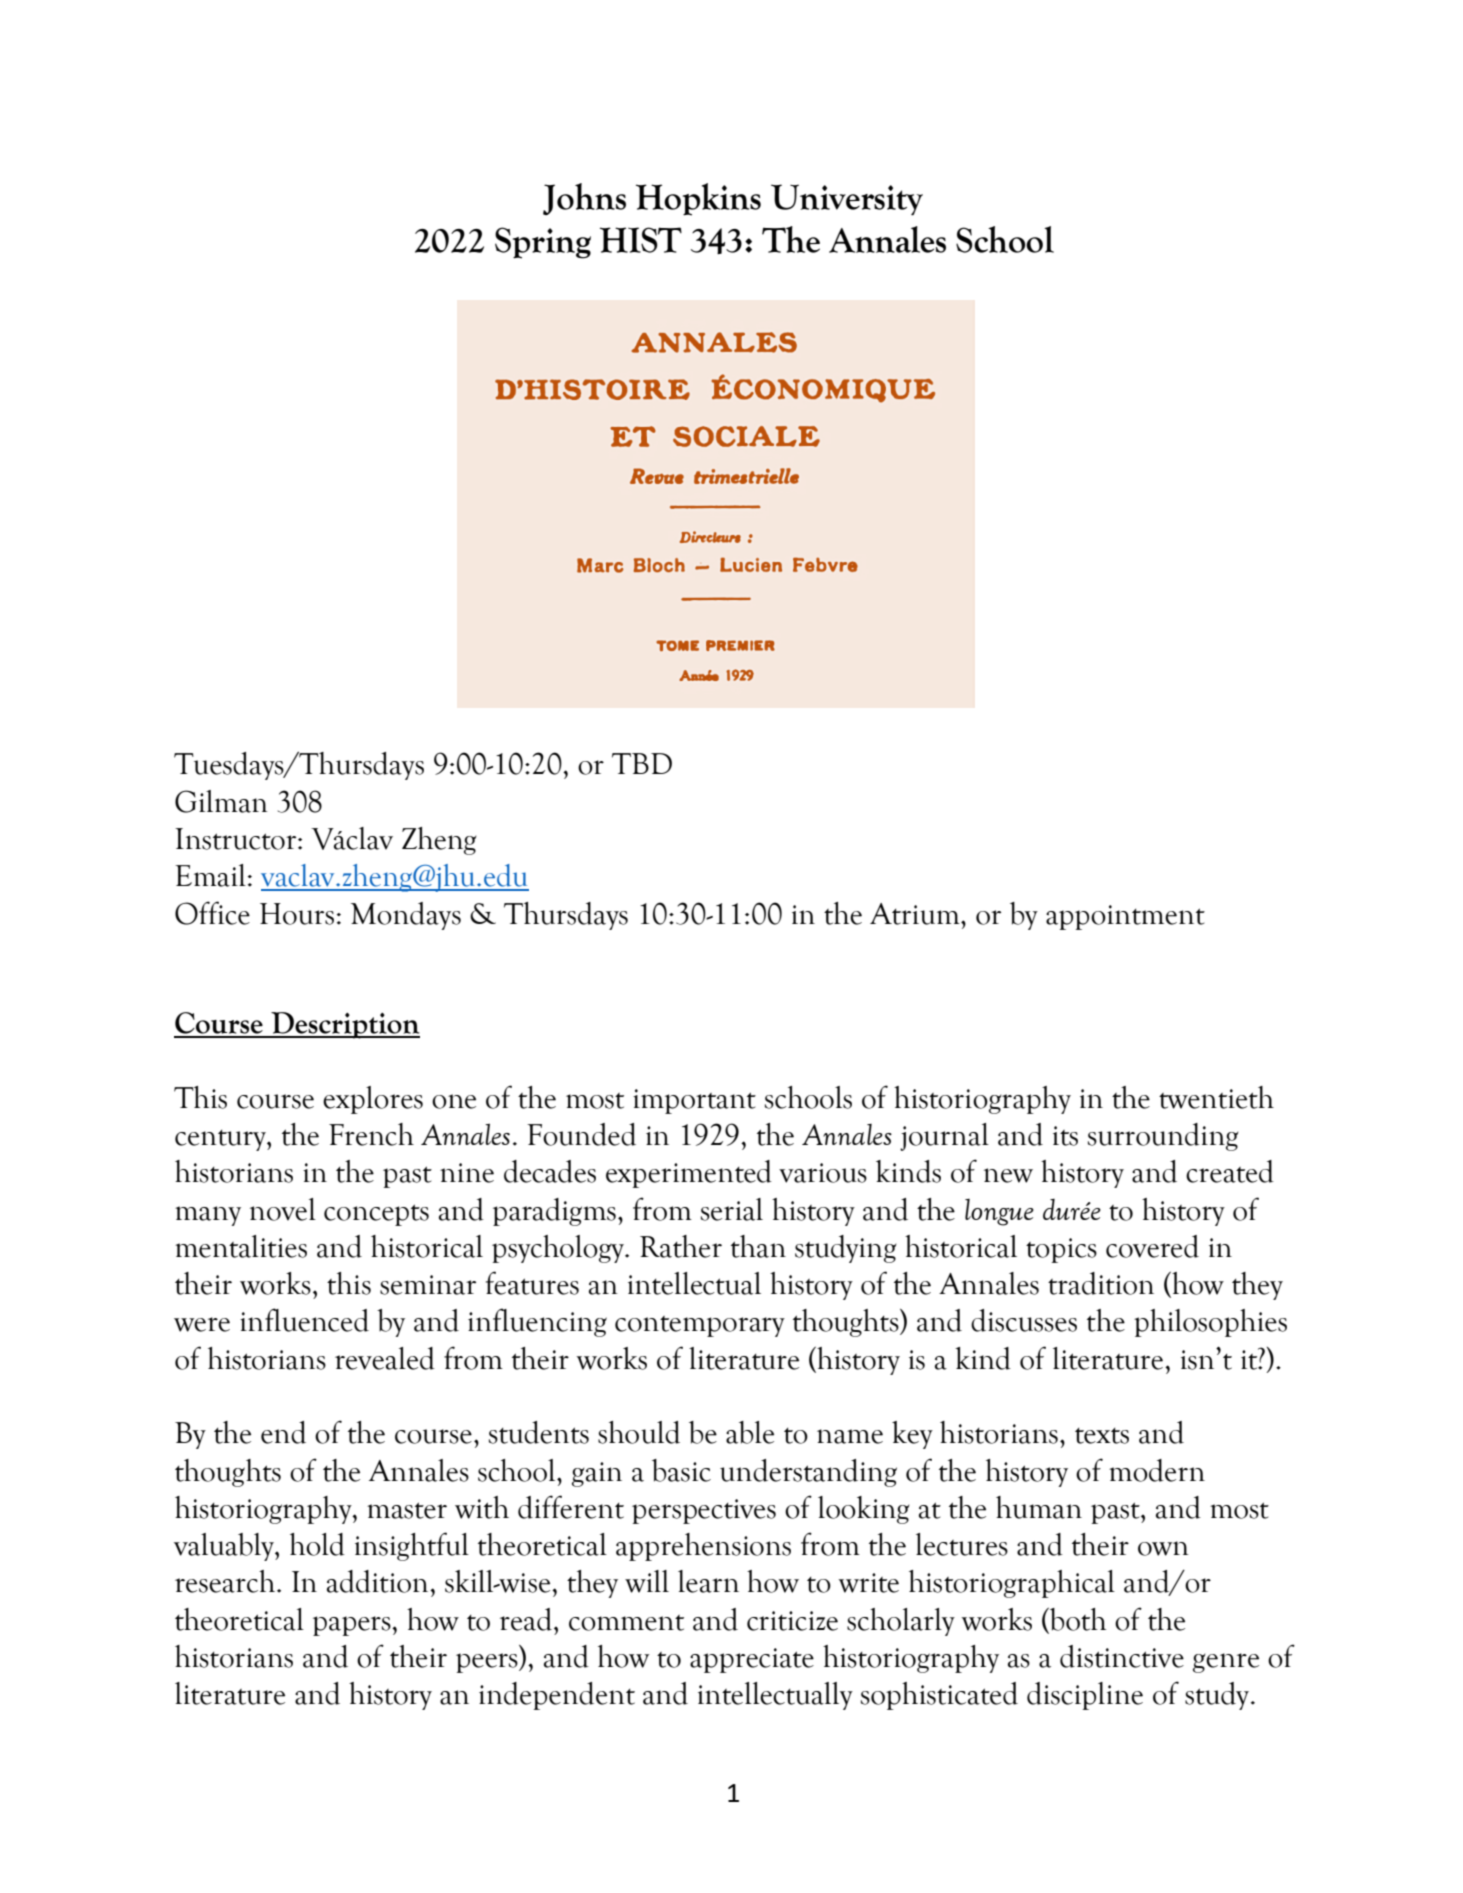 This page has height=1893, width=1463. What do you see at coordinates (1122, 1656) in the page?
I see `distinctive` at bounding box center [1122, 1656].
